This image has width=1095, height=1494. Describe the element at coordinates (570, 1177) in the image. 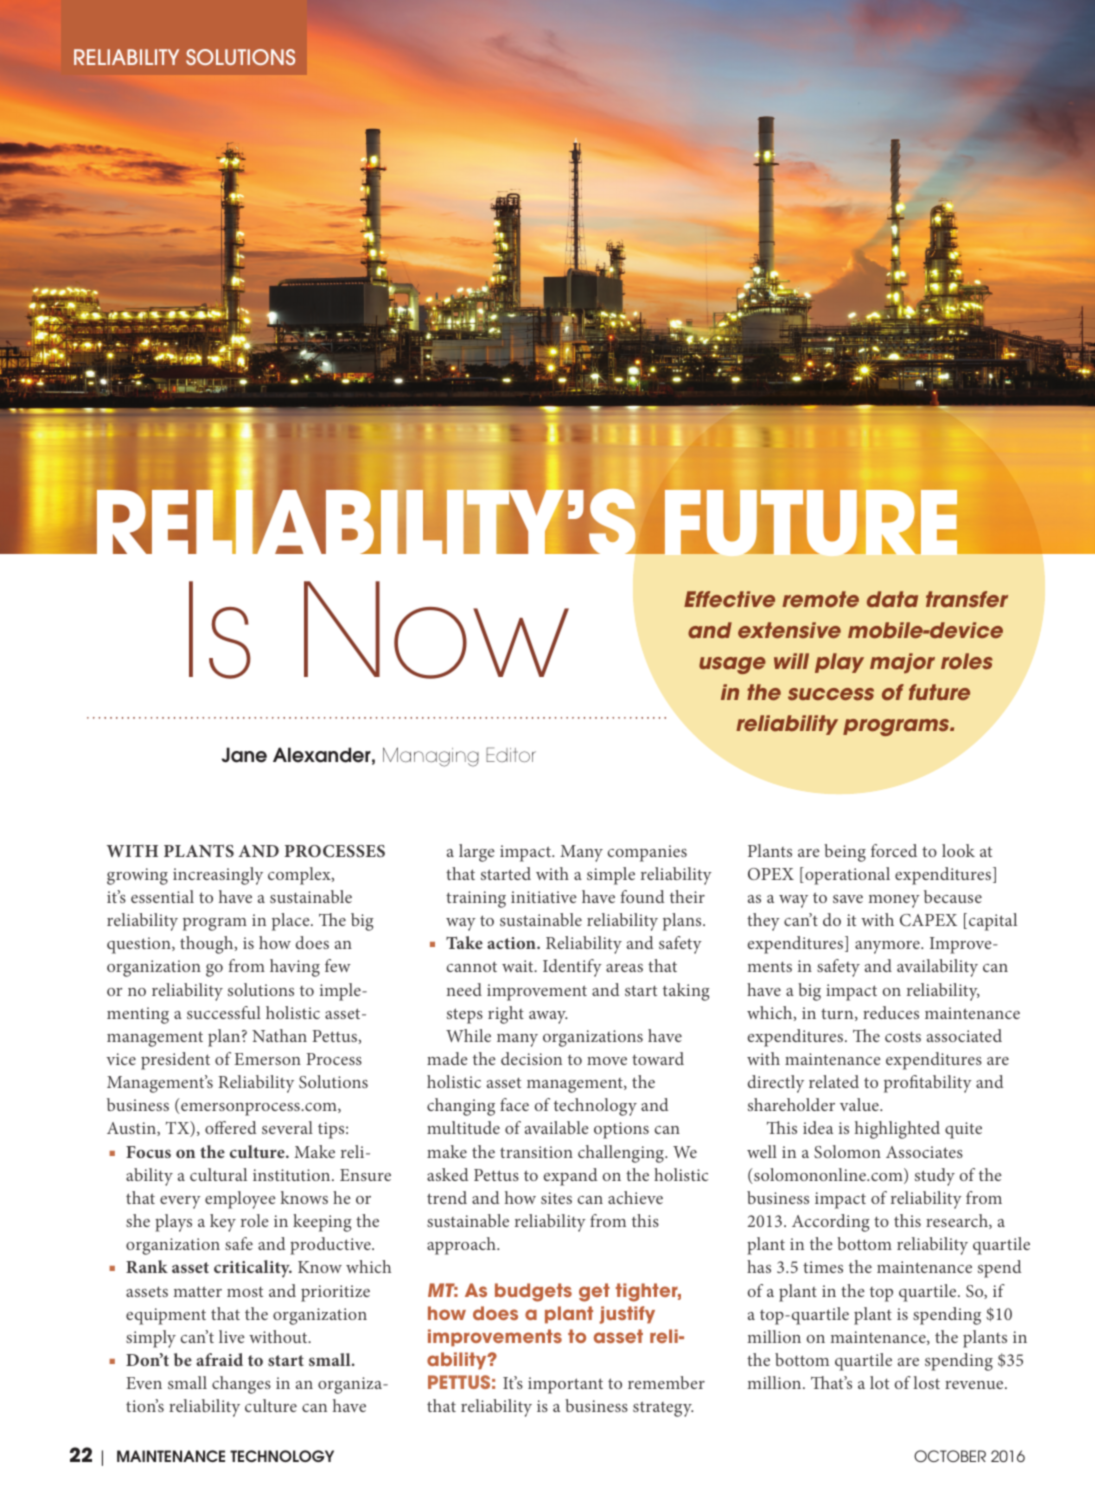

I see `expand` at that location.
